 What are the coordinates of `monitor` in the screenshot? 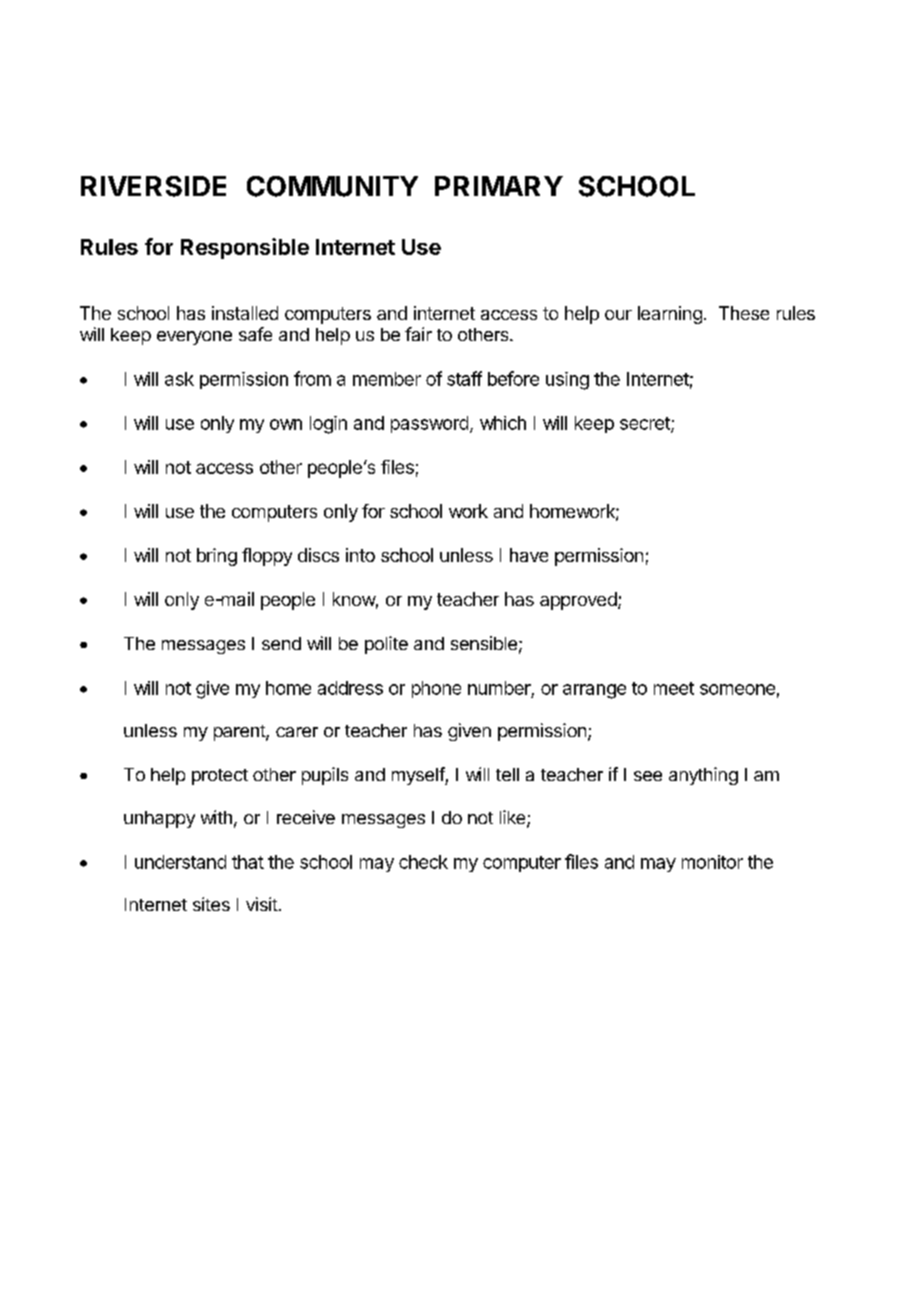 It's located at (712, 862).
